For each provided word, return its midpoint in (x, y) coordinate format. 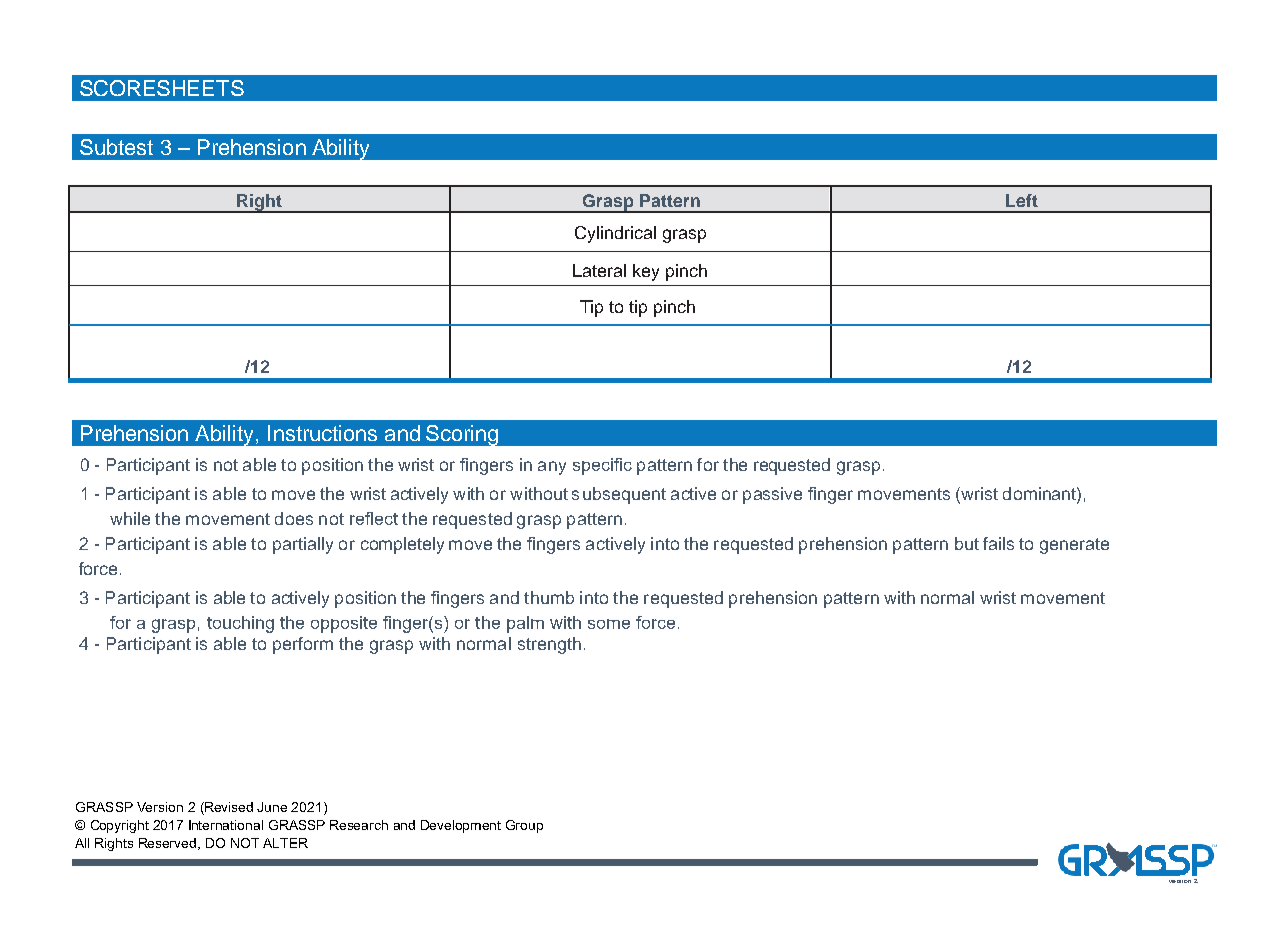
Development (461, 826)
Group (524, 826)
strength (549, 645)
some (609, 624)
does (294, 518)
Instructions (322, 433)
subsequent (619, 495)
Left (1022, 200)
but (967, 543)
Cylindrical (615, 234)
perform (303, 645)
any (552, 468)
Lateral (599, 270)
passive (772, 495)
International (226, 825)
